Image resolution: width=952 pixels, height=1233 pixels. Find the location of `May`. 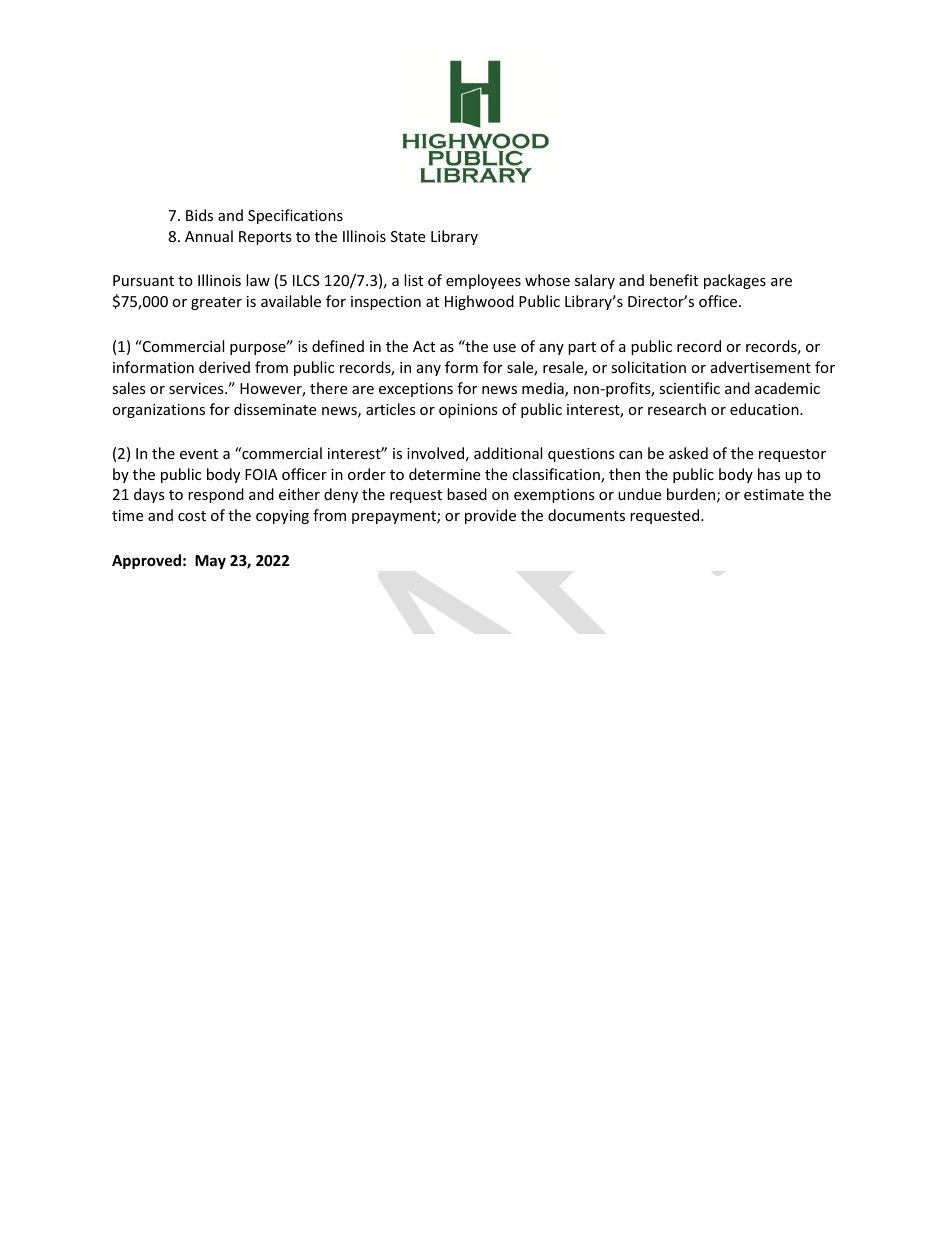

May is located at coordinates (210, 562).
